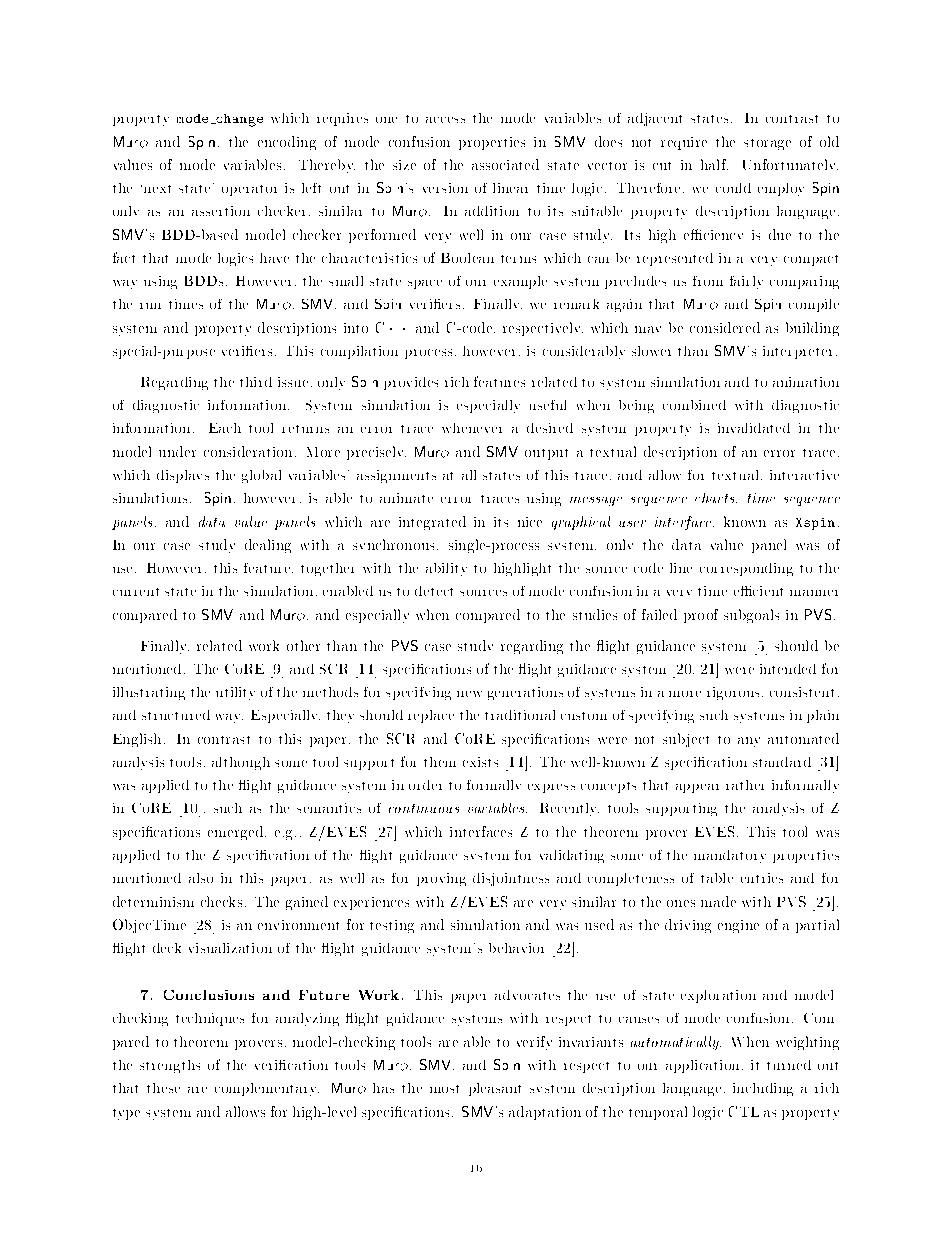  I want to click on these, so click(163, 1088).
